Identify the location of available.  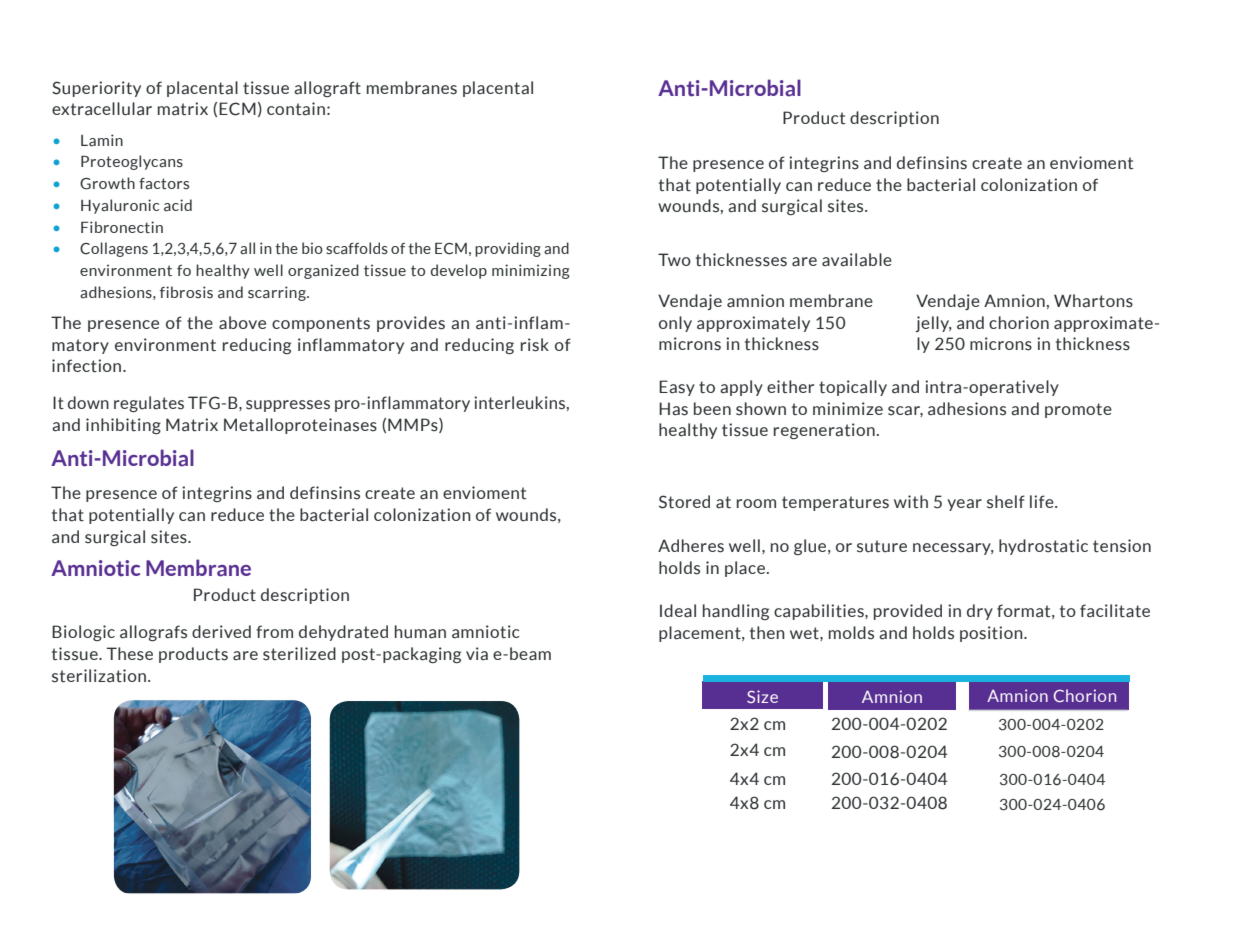
(857, 260).
